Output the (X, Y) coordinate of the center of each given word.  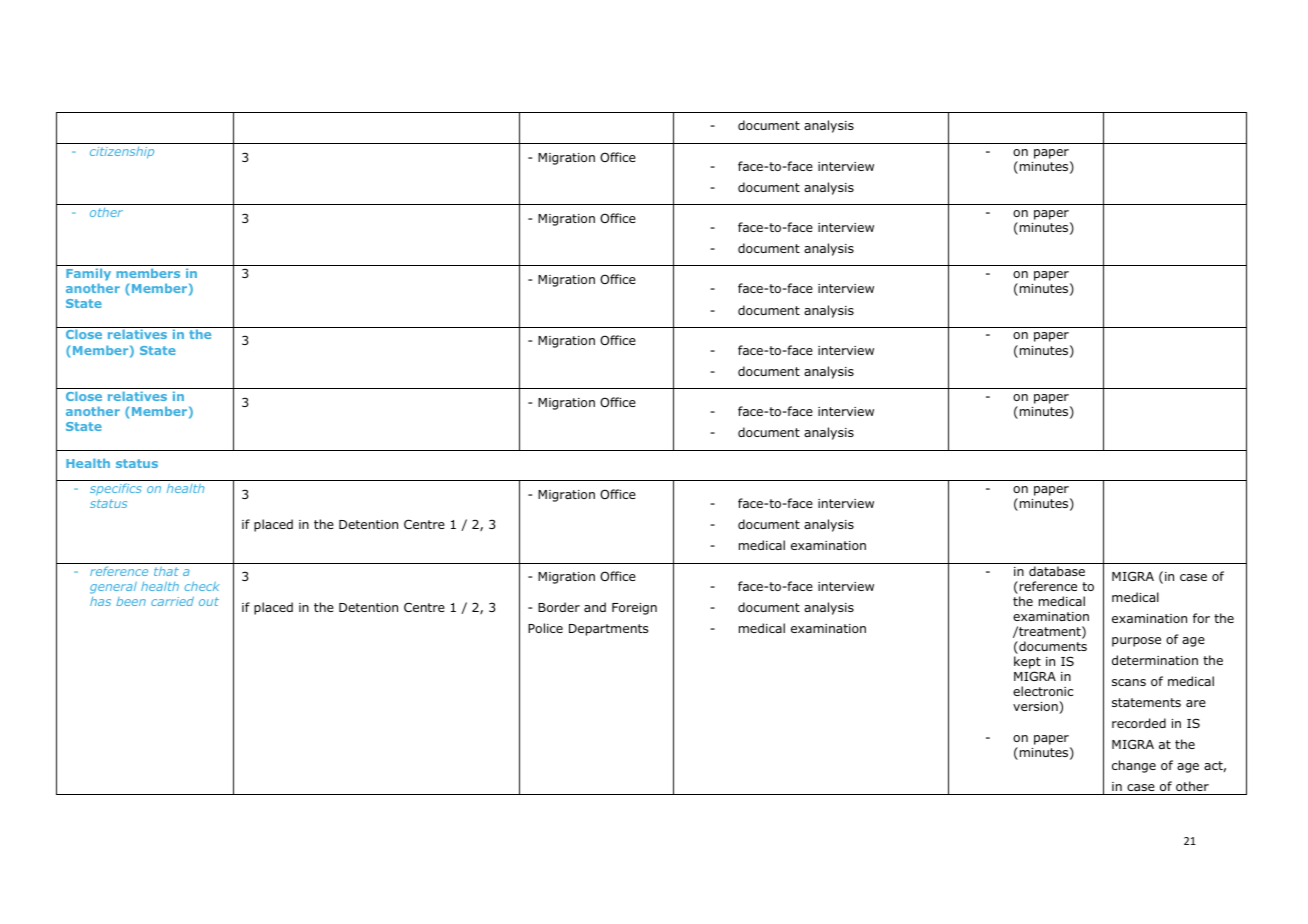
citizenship (122, 153)
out (209, 601)
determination (1155, 660)
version (1036, 707)
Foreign (634, 609)
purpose (1136, 642)
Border (559, 607)
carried (172, 601)
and (595, 607)
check (202, 586)
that (166, 571)
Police (545, 628)
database (1057, 571)
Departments (608, 630)
